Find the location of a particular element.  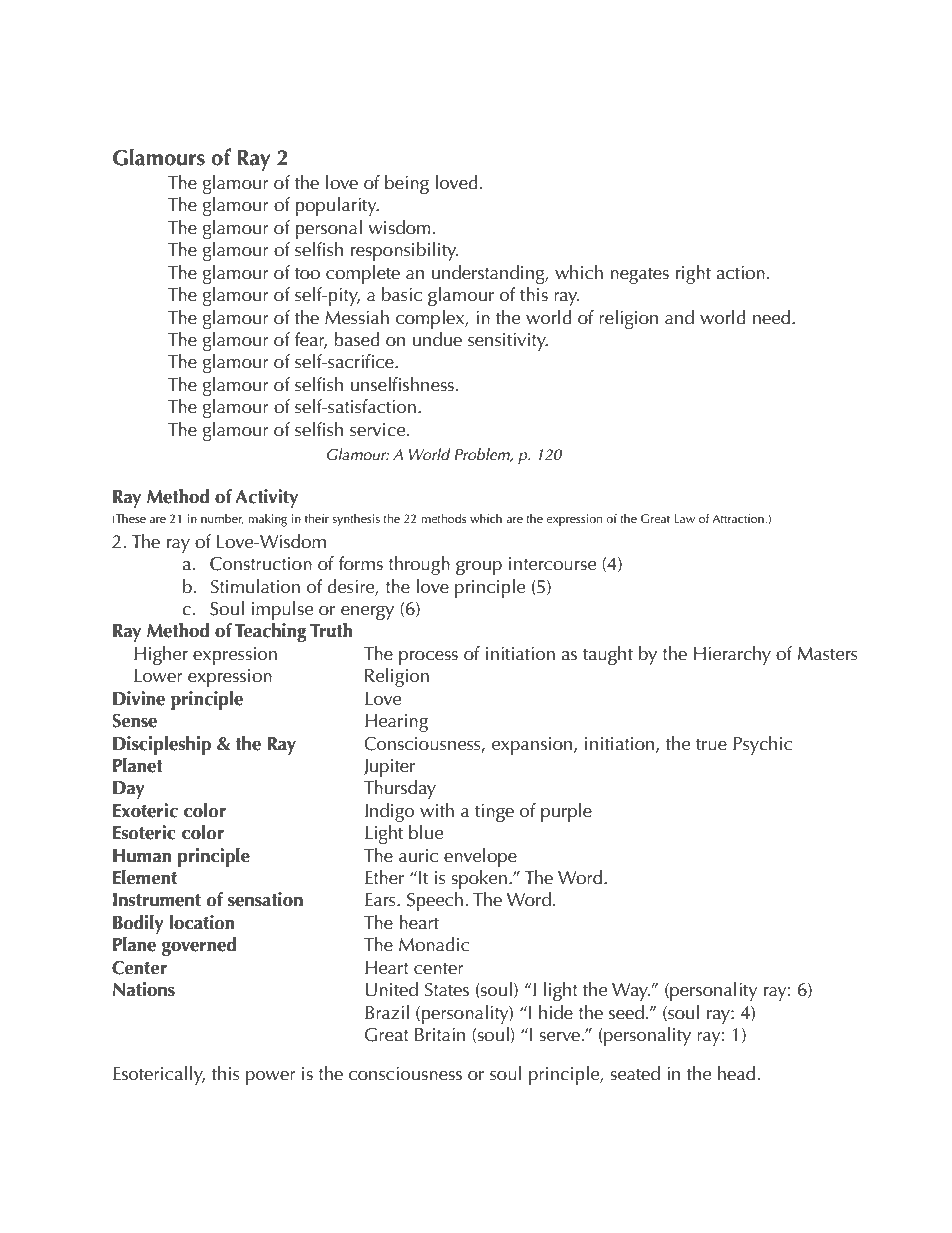

Hierarchy is located at coordinates (732, 655).
